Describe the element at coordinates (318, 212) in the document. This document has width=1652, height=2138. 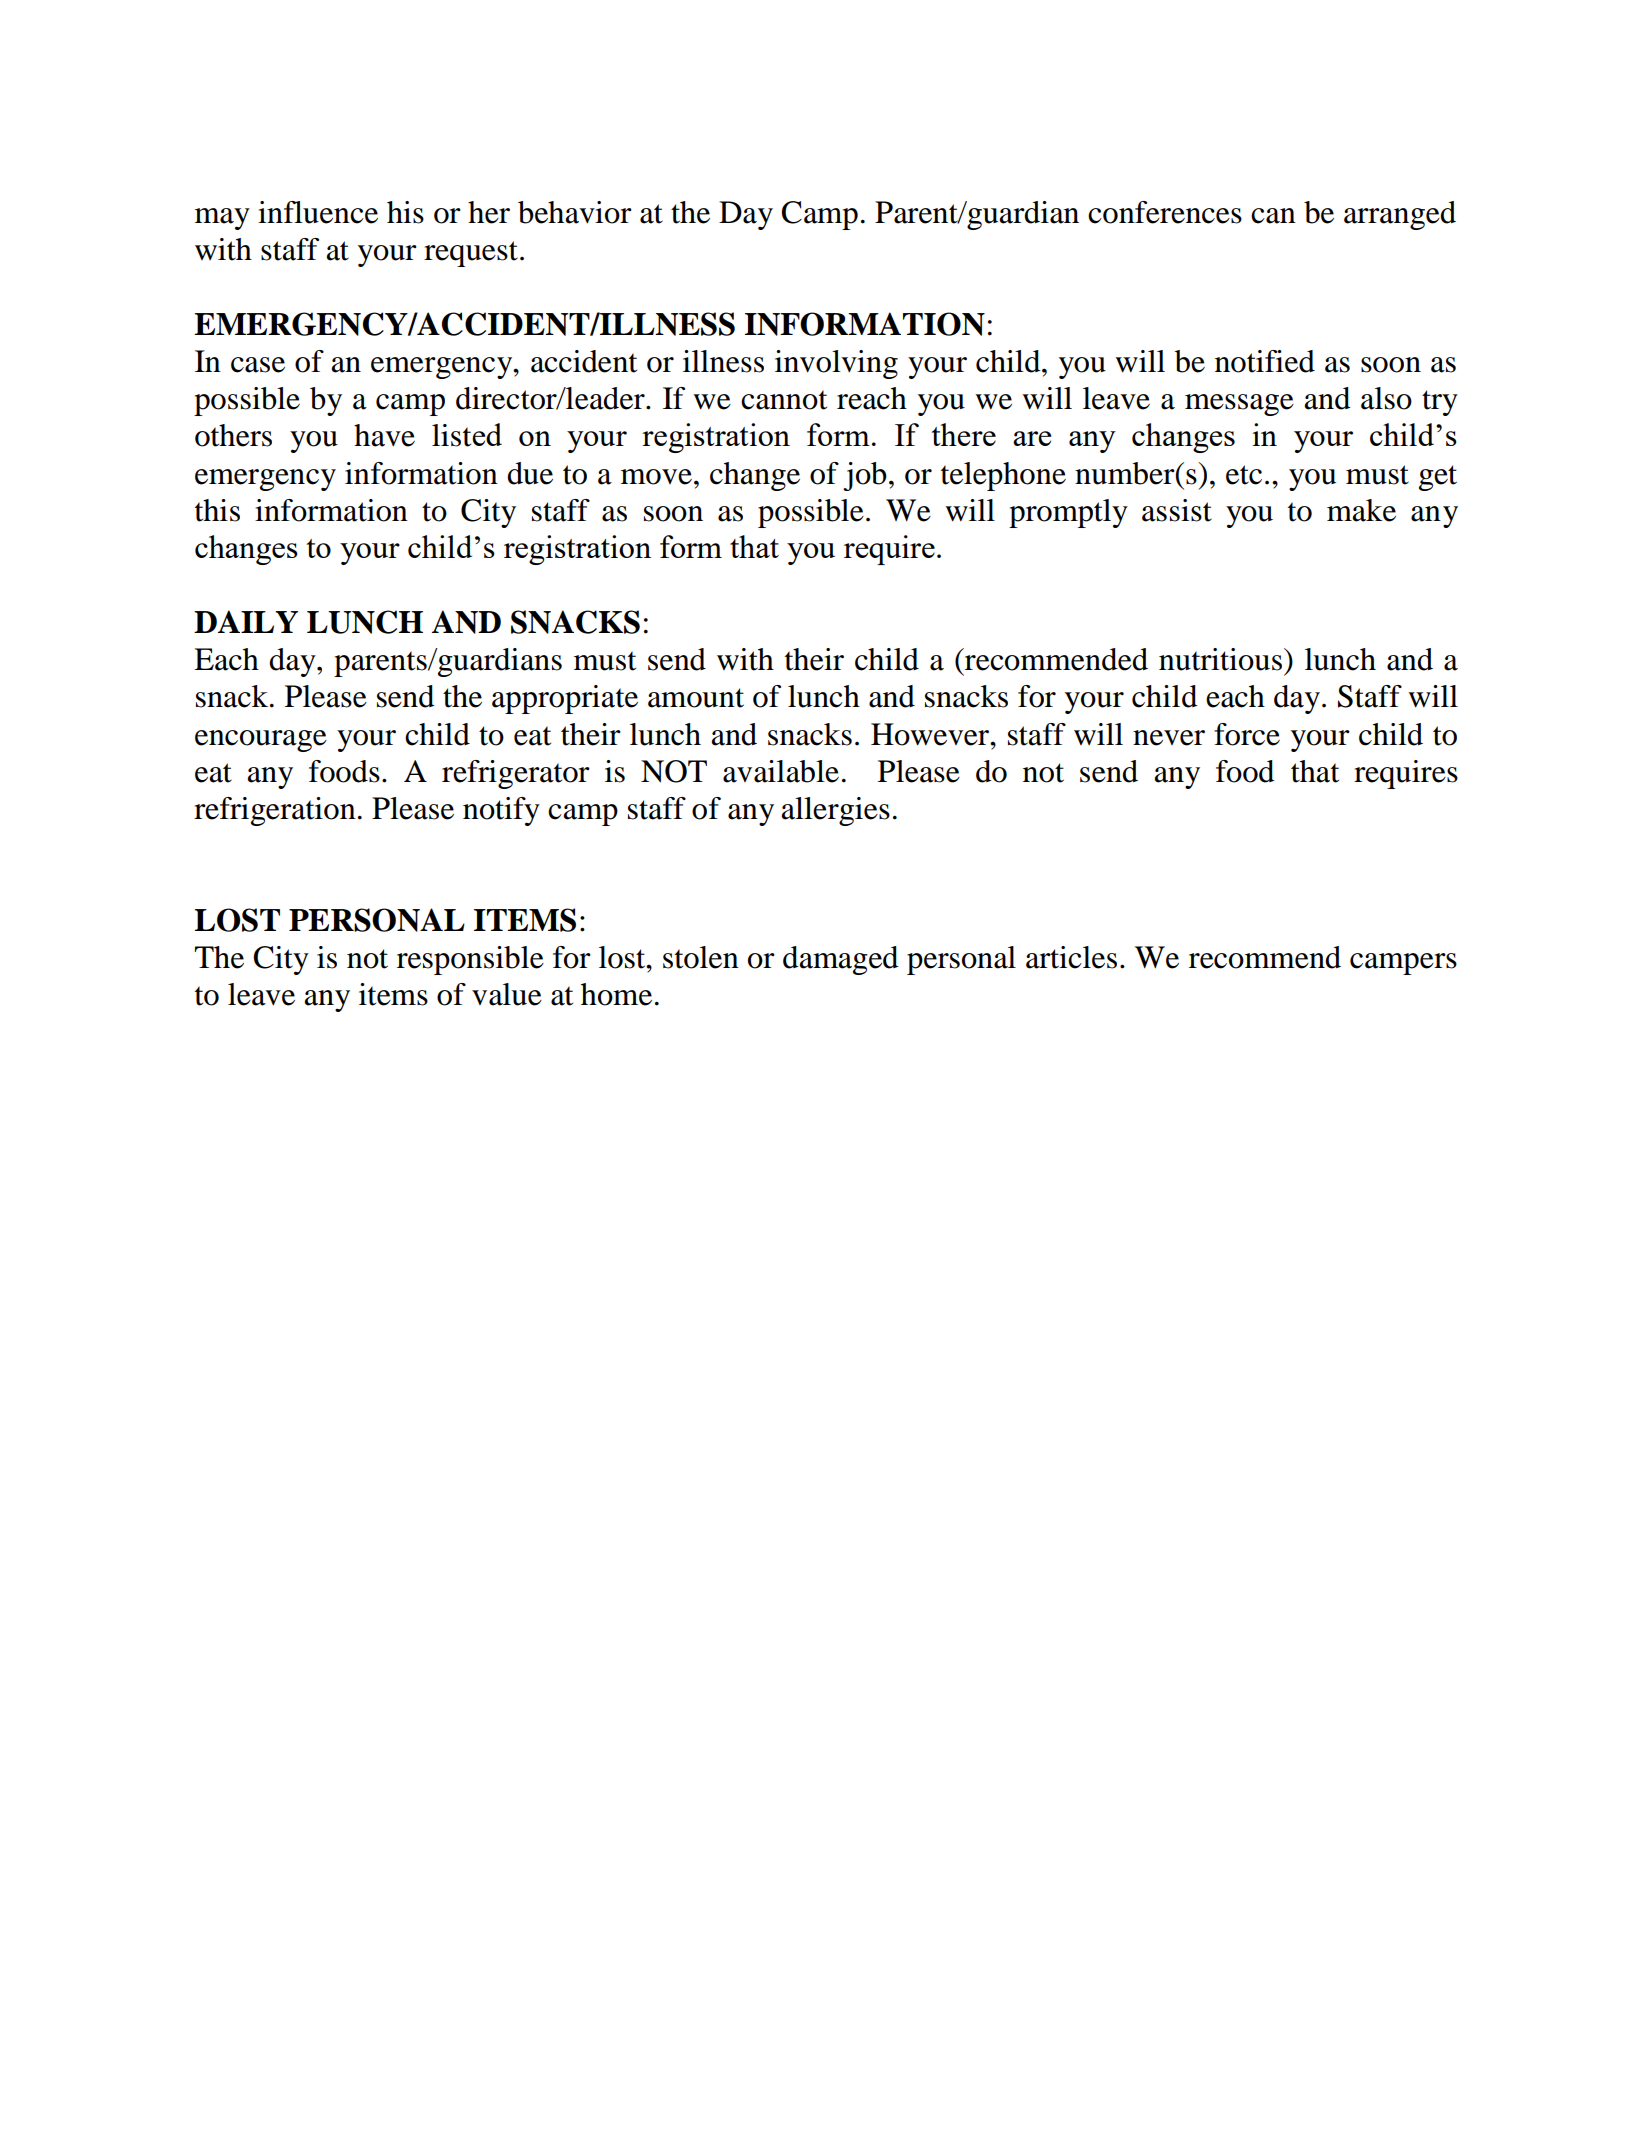
I see `influence` at that location.
